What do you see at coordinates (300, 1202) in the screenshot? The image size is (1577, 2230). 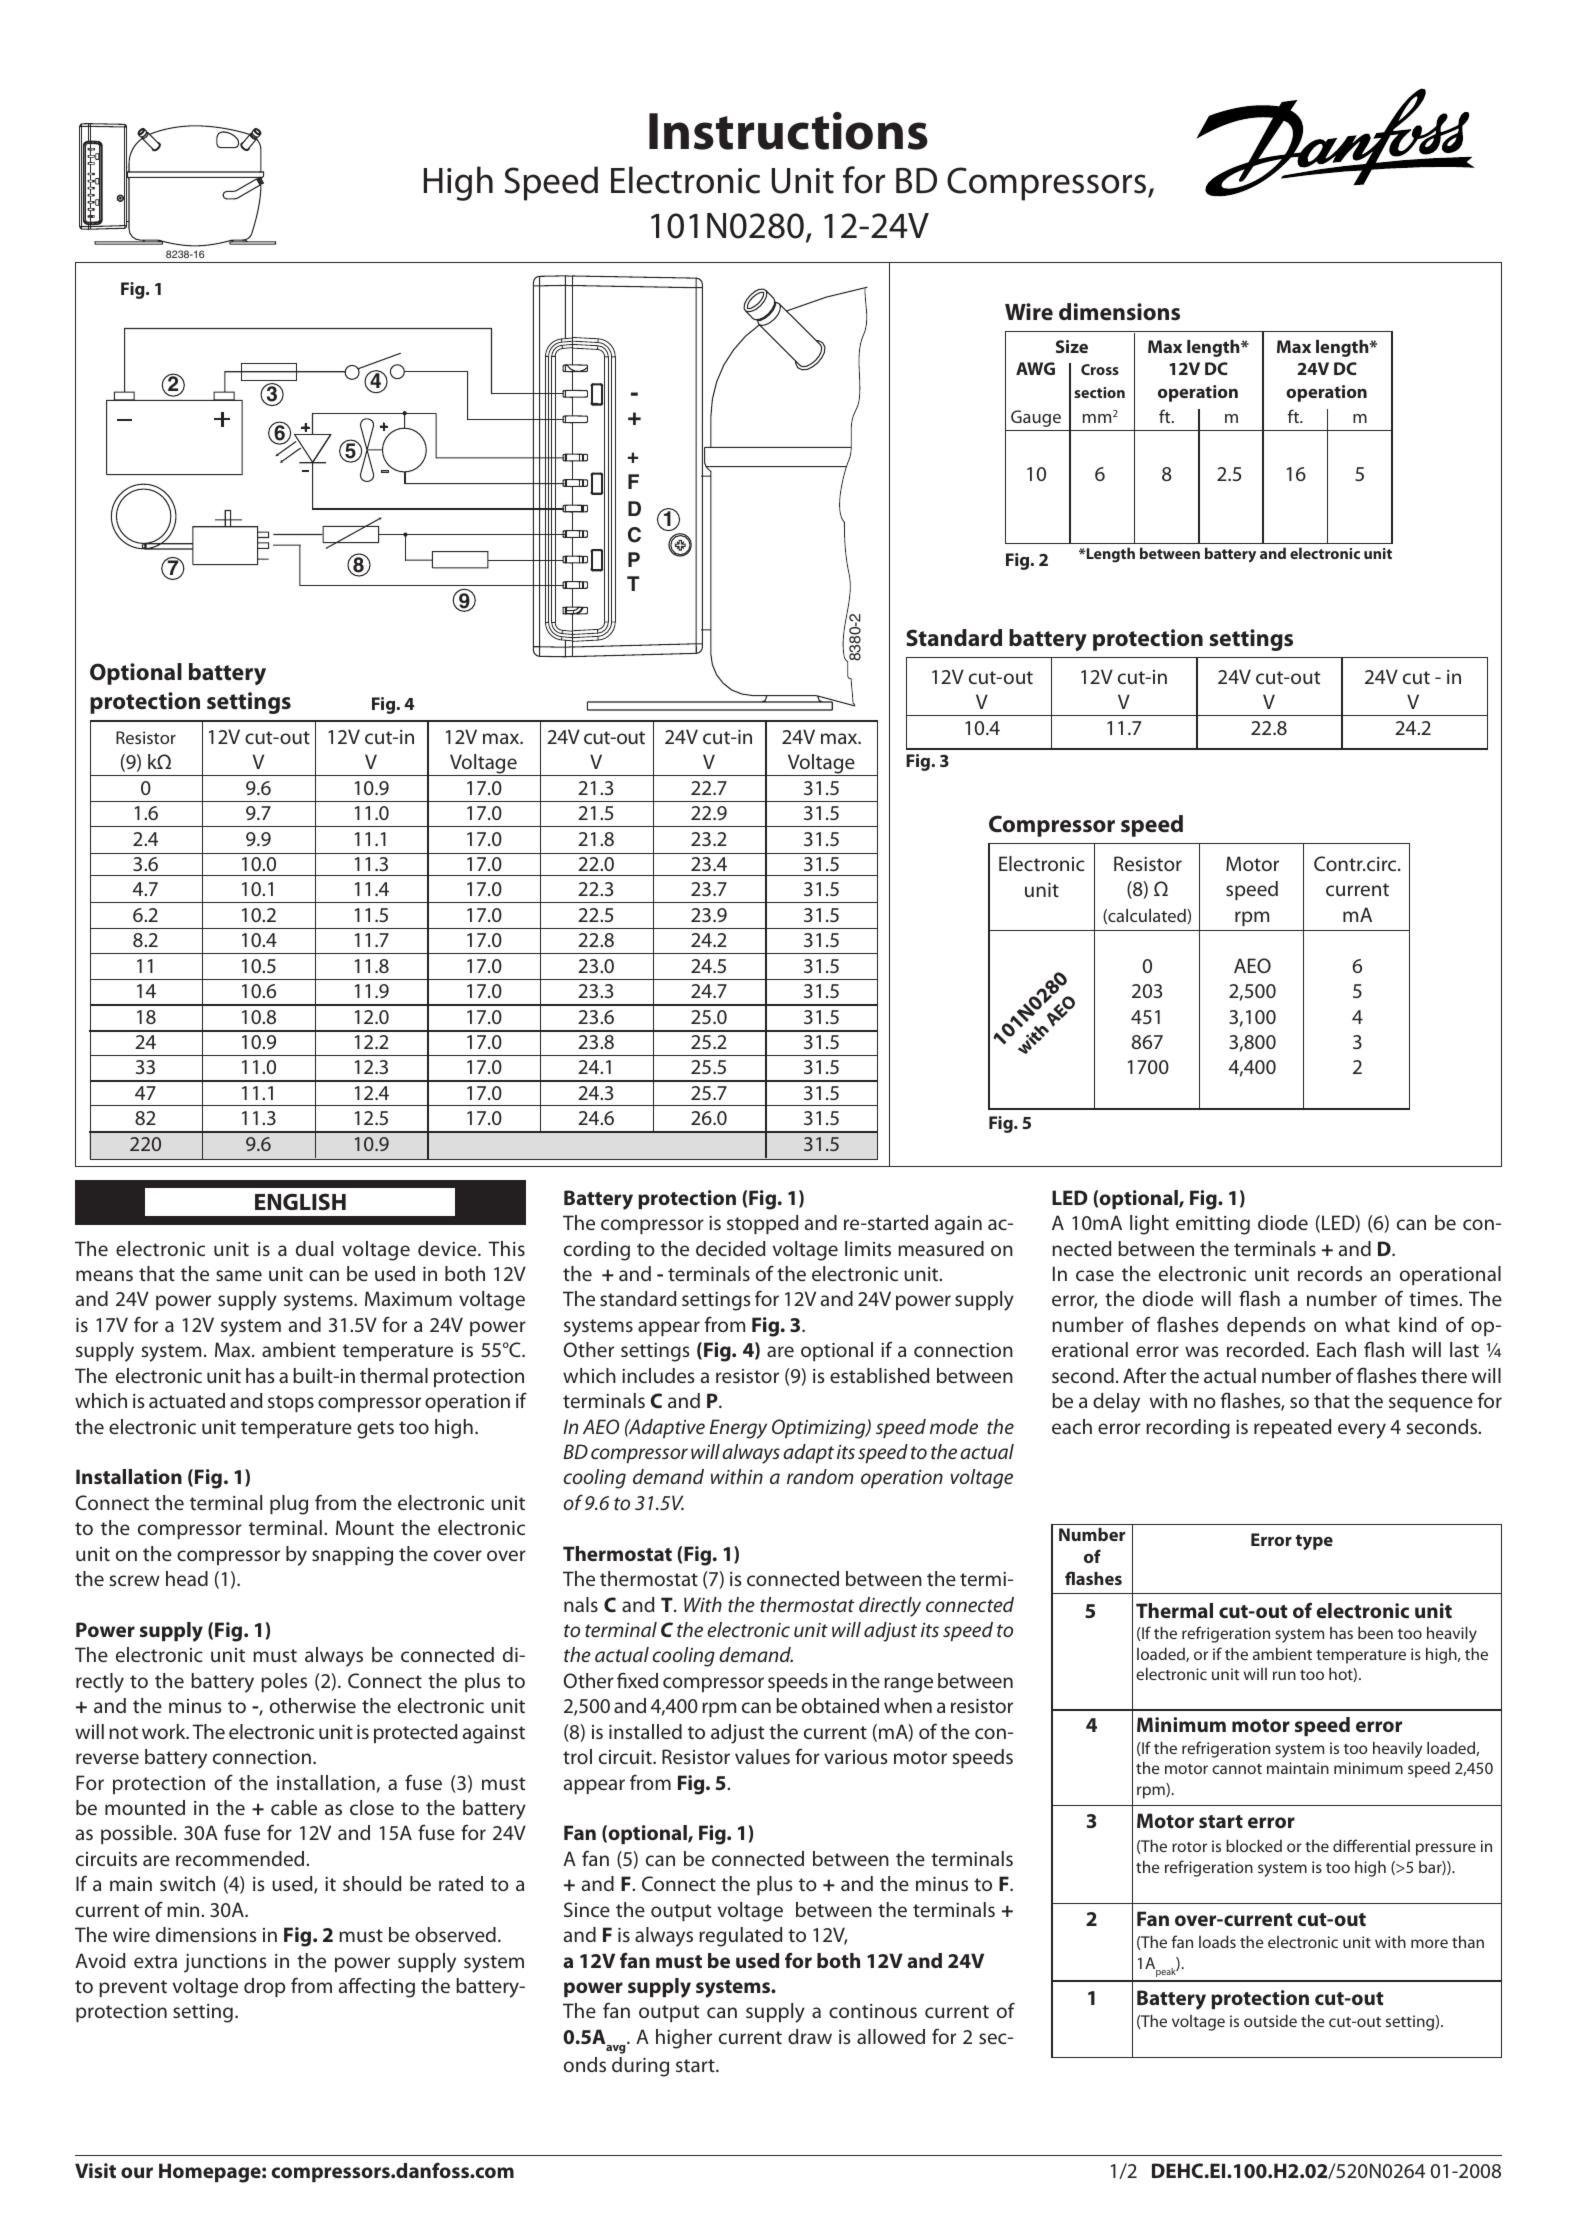 I see `ENGLISH` at bounding box center [300, 1202].
